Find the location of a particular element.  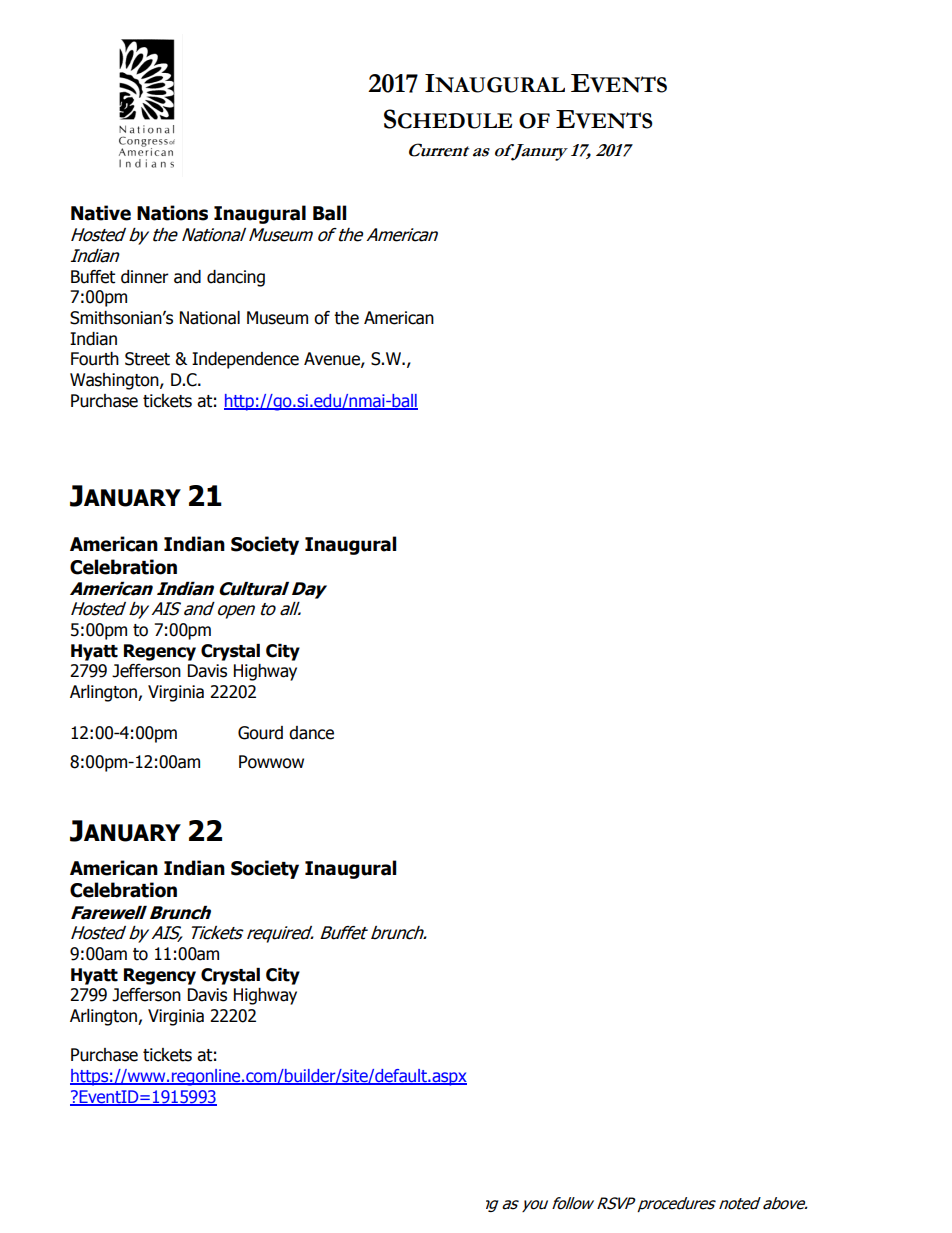

Powwow is located at coordinates (271, 762).
